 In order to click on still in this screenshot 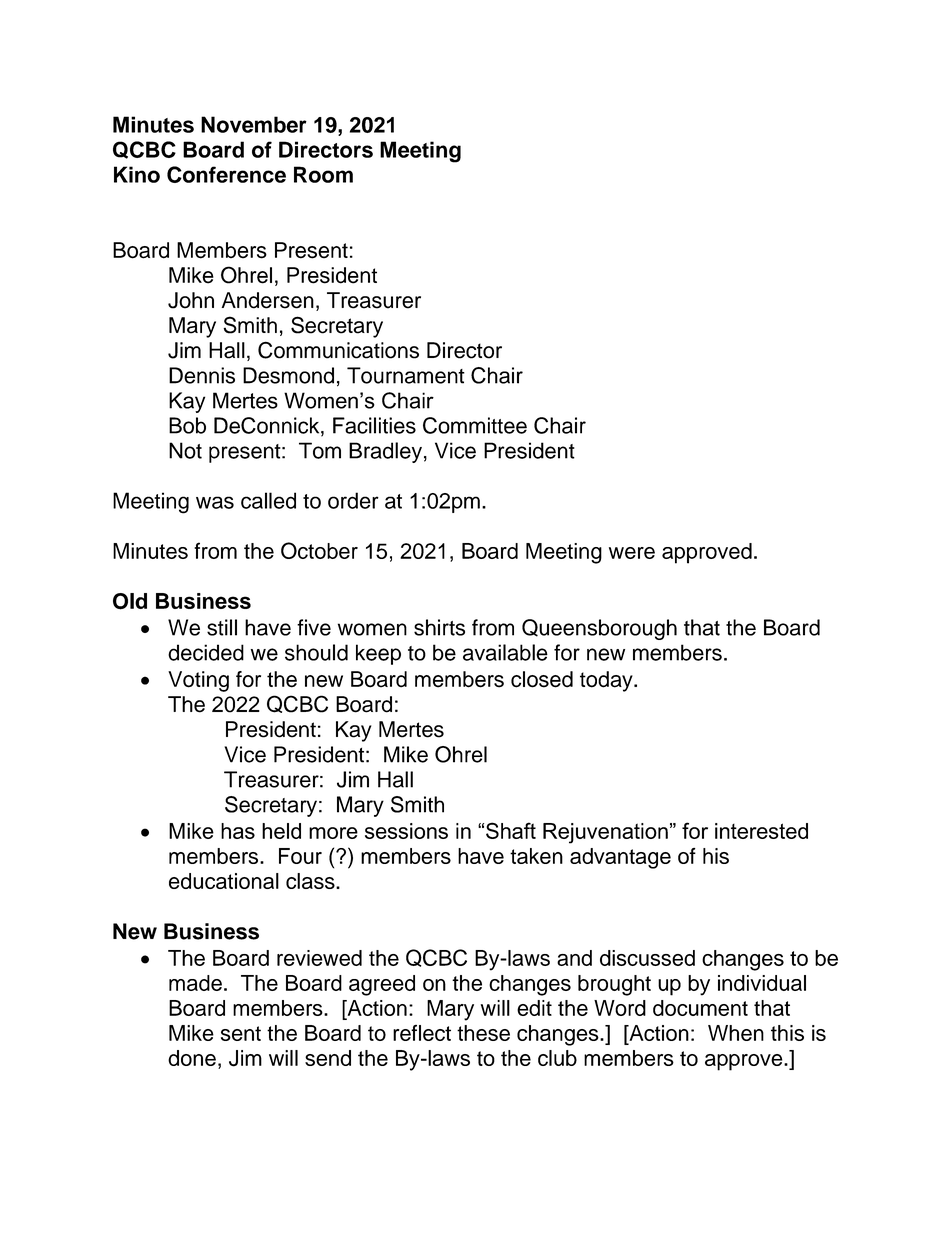, I will do `click(222, 627)`.
